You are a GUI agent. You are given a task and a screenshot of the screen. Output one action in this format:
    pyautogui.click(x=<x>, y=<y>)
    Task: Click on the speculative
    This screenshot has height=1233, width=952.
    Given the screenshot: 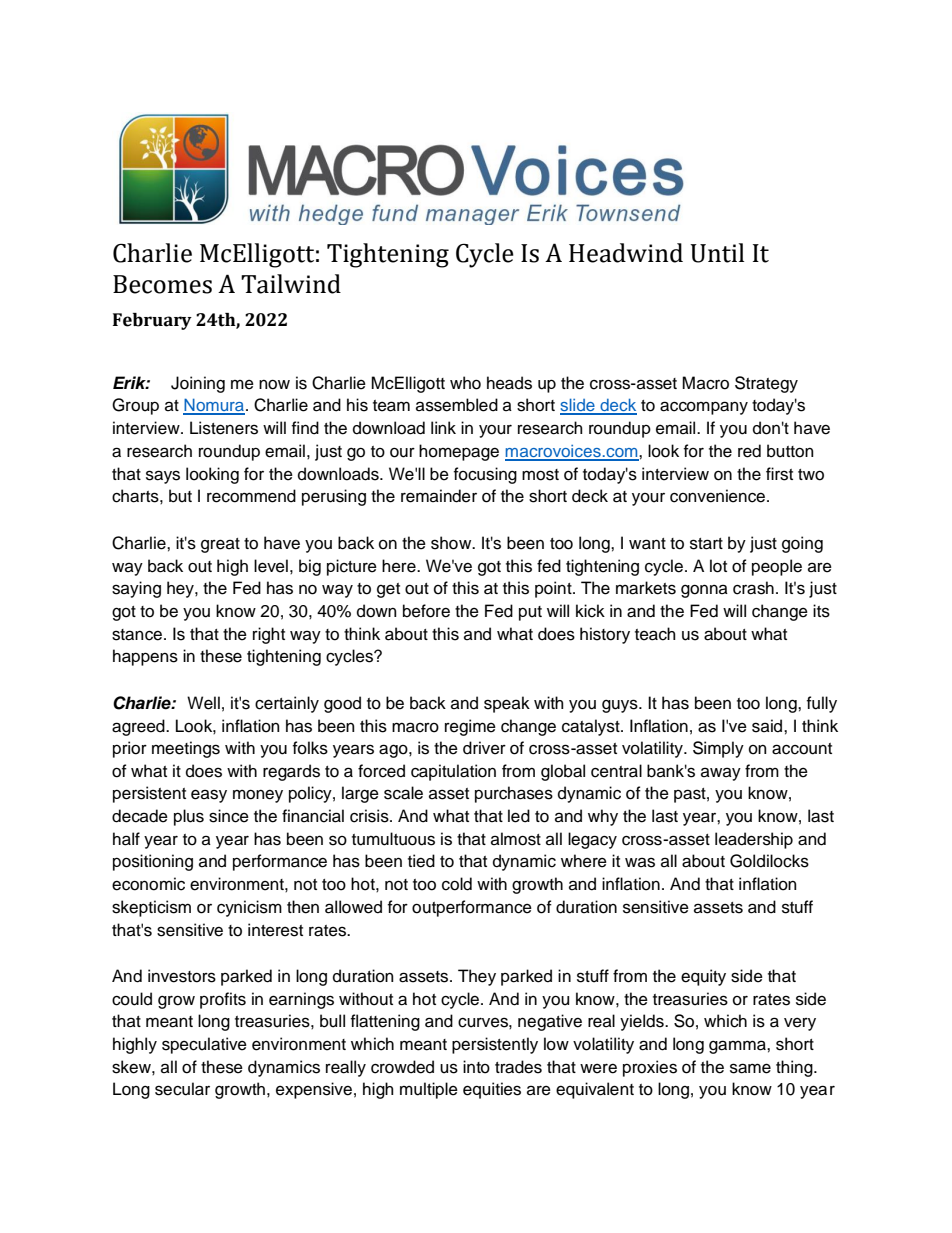 What is the action you would take?
    pyautogui.click(x=204, y=1045)
